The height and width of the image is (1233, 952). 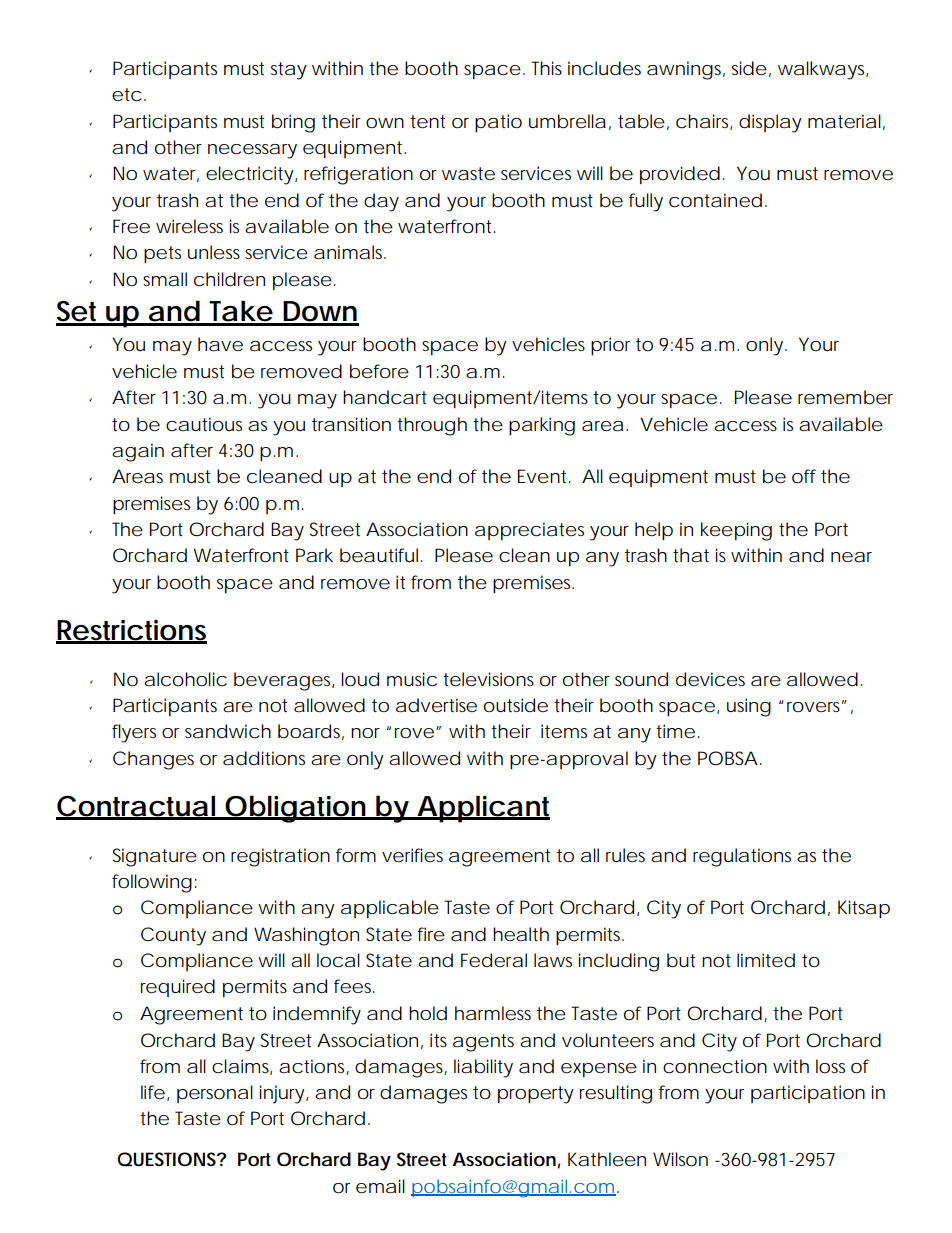 What do you see at coordinates (252, 151) in the image?
I see `necessary` at bounding box center [252, 151].
